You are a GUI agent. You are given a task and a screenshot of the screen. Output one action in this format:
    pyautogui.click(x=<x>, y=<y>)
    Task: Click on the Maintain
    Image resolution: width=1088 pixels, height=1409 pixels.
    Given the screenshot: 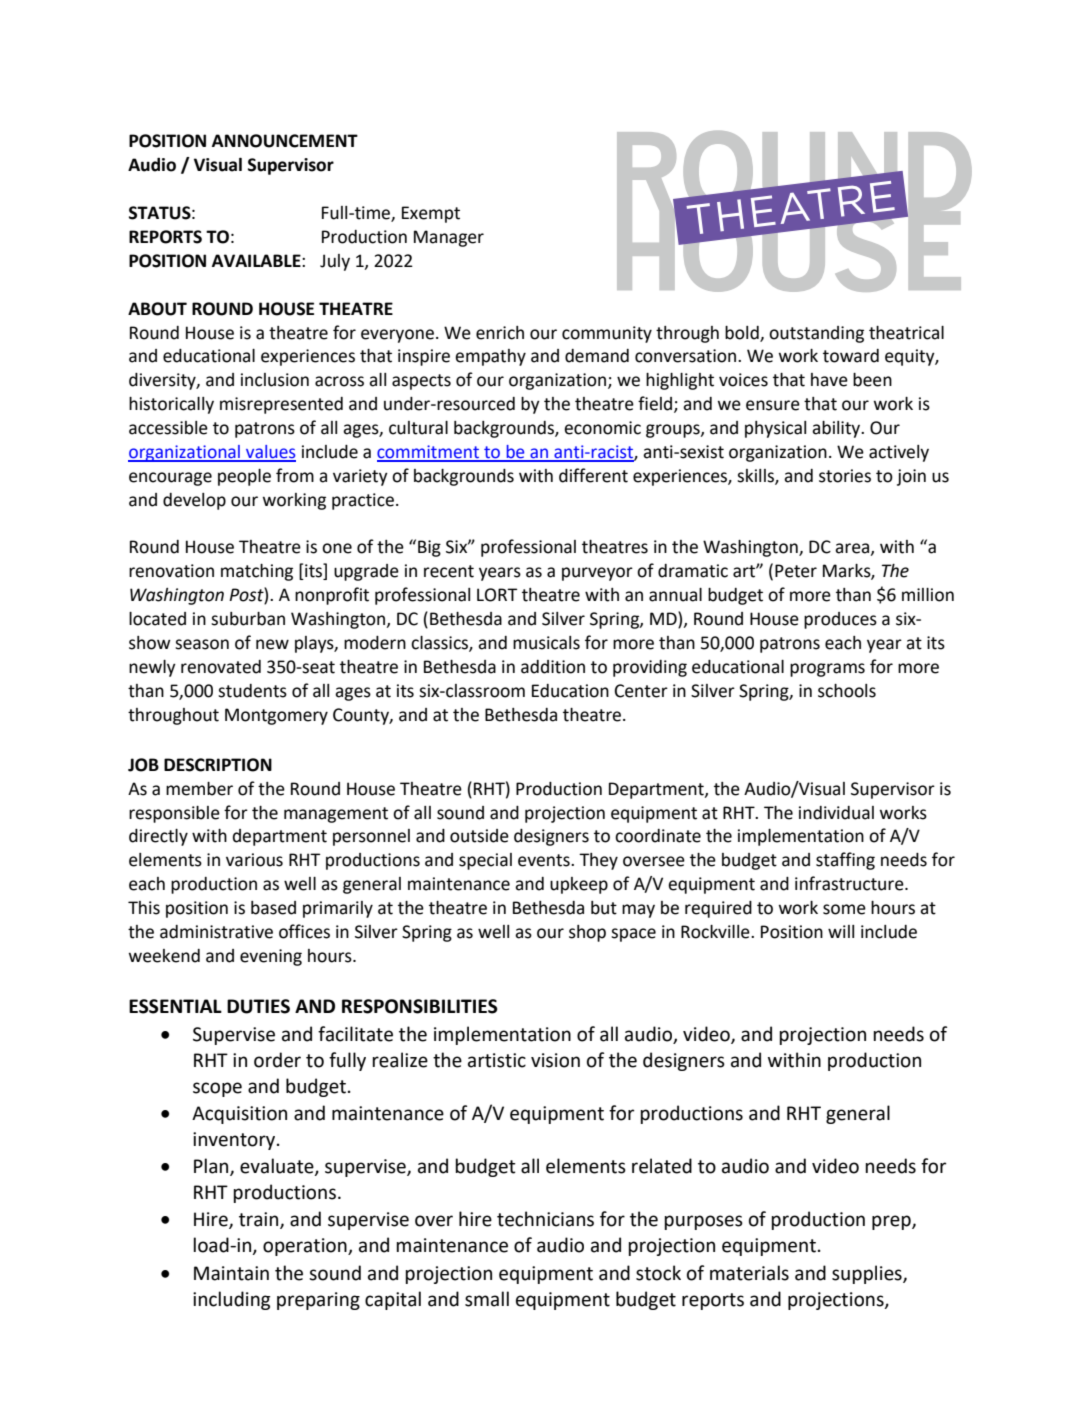 What is the action you would take?
    pyautogui.click(x=231, y=1273)
